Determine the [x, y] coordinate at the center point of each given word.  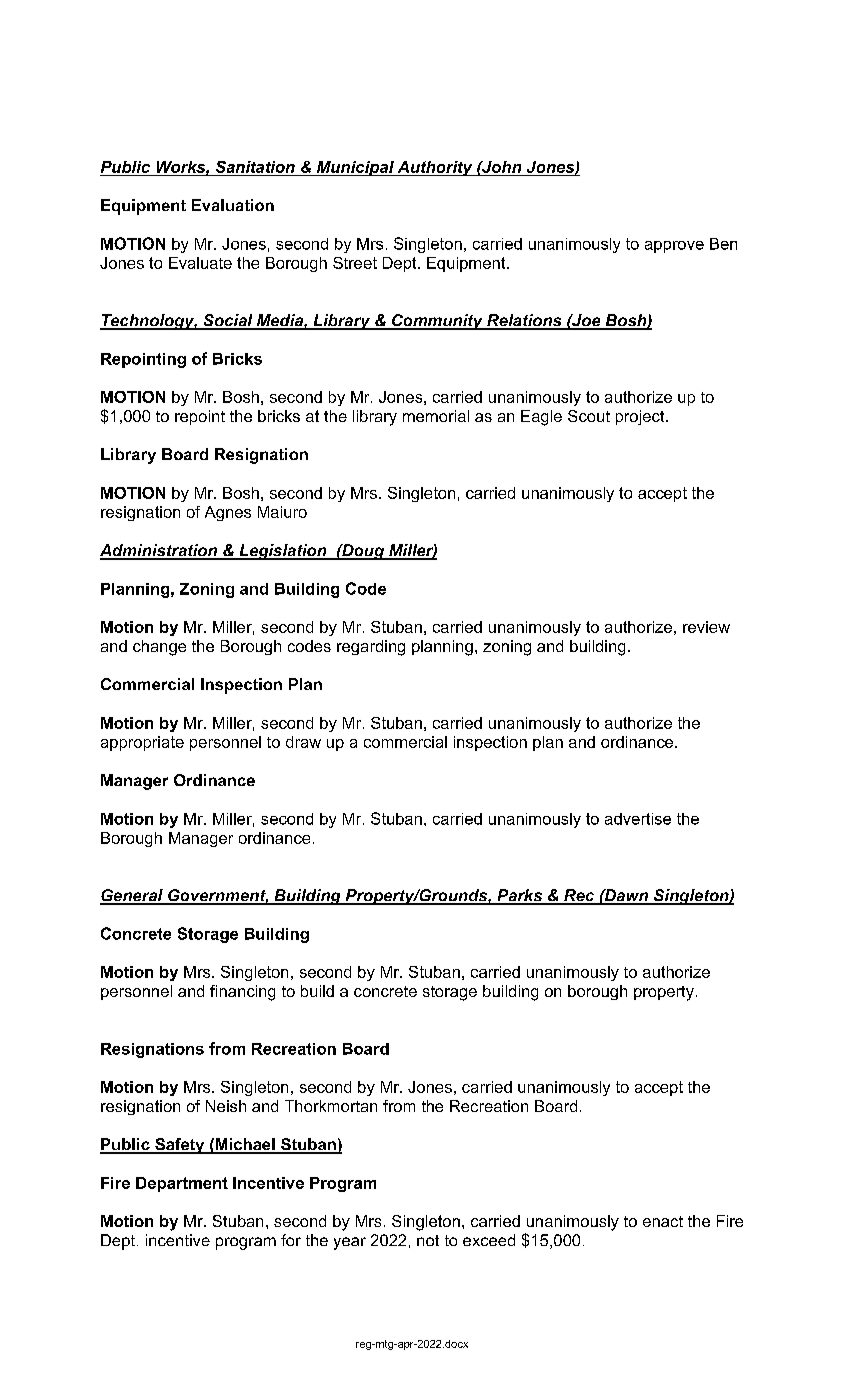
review [706, 627]
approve [674, 247]
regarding [371, 648]
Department [182, 1184]
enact [663, 1221]
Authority [435, 168]
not [428, 1240]
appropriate [142, 743]
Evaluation [233, 205]
